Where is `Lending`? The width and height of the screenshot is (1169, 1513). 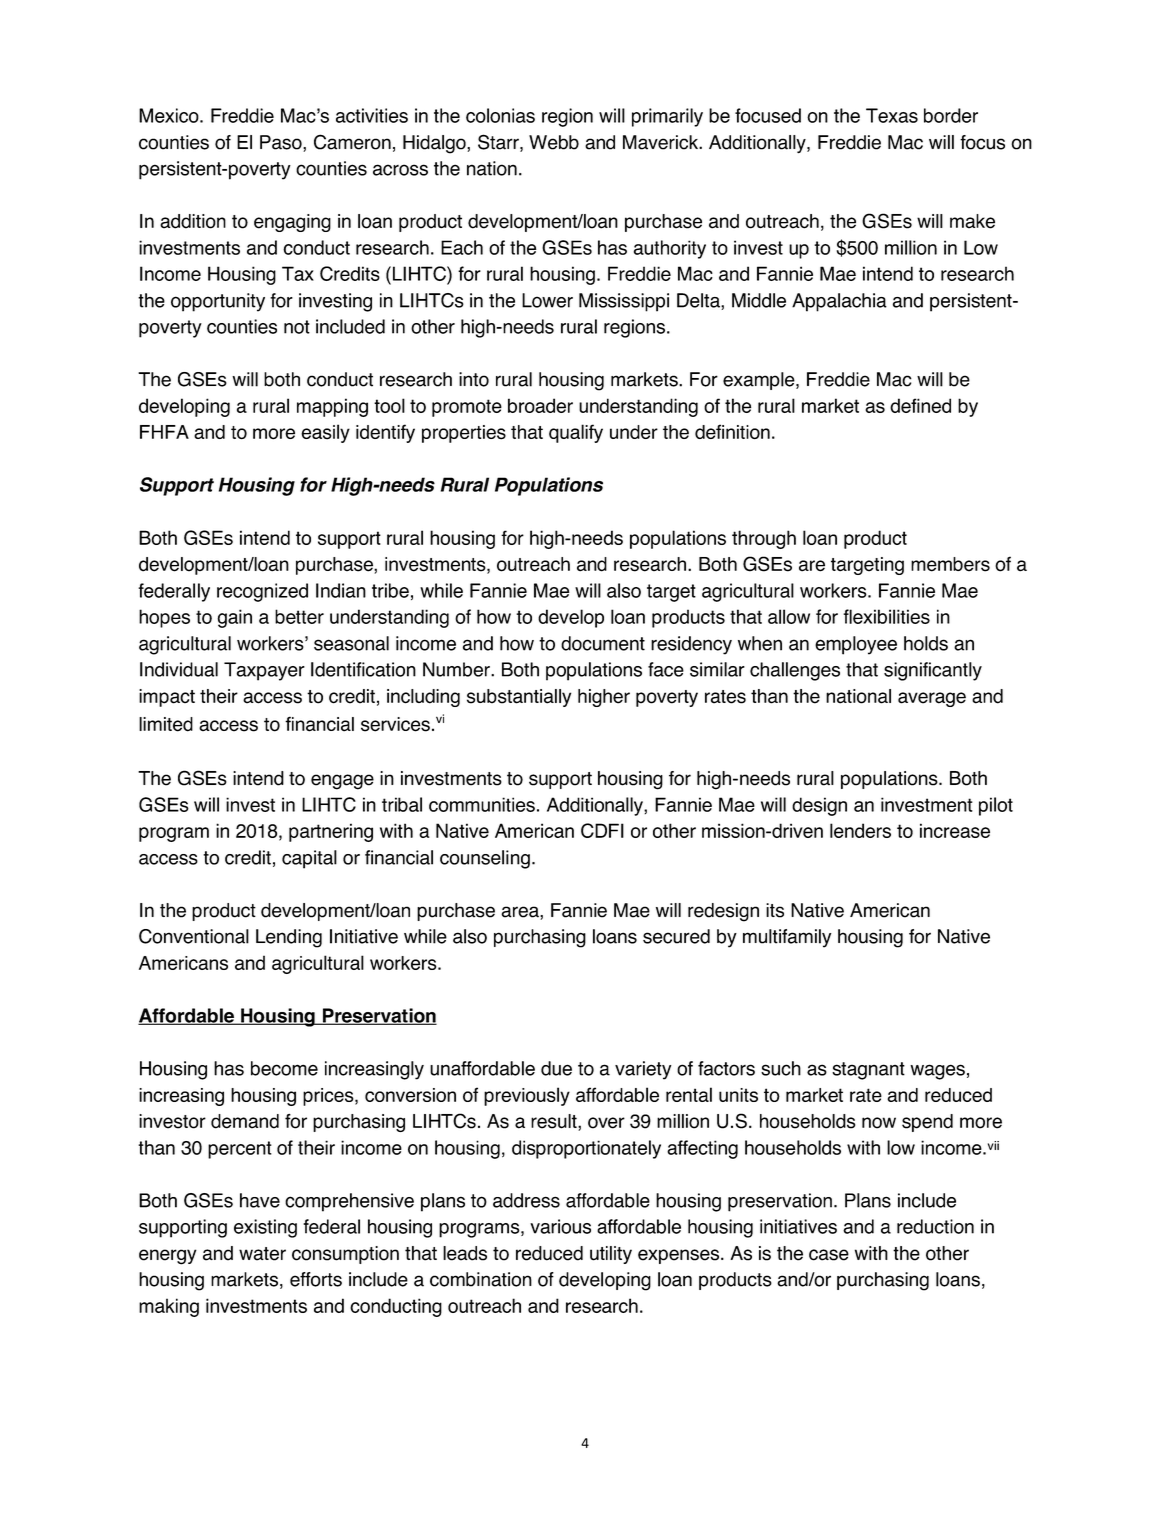 Lending is located at coordinates (289, 938).
